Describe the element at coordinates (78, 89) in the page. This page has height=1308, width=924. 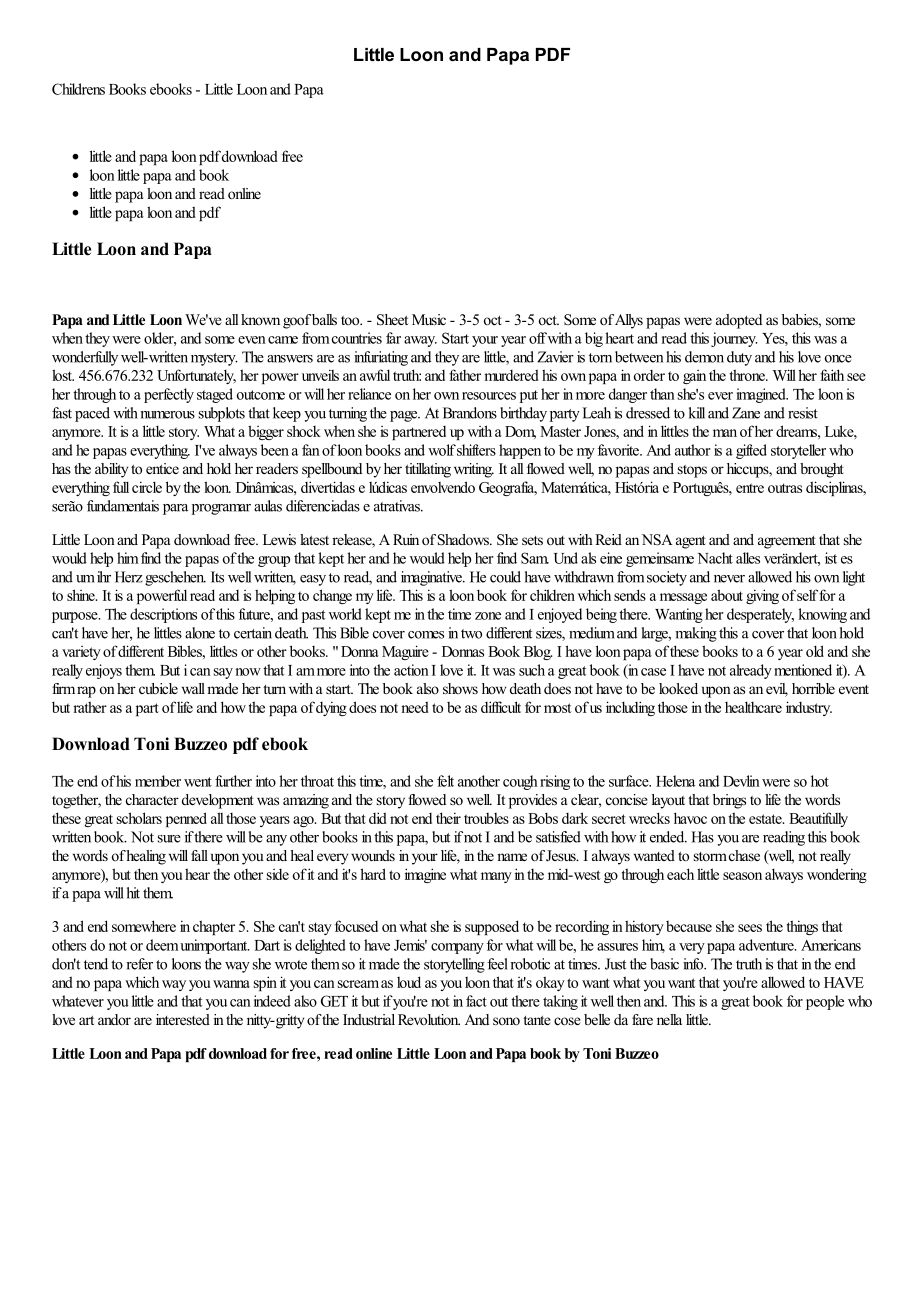
I see `Childrens` at that location.
